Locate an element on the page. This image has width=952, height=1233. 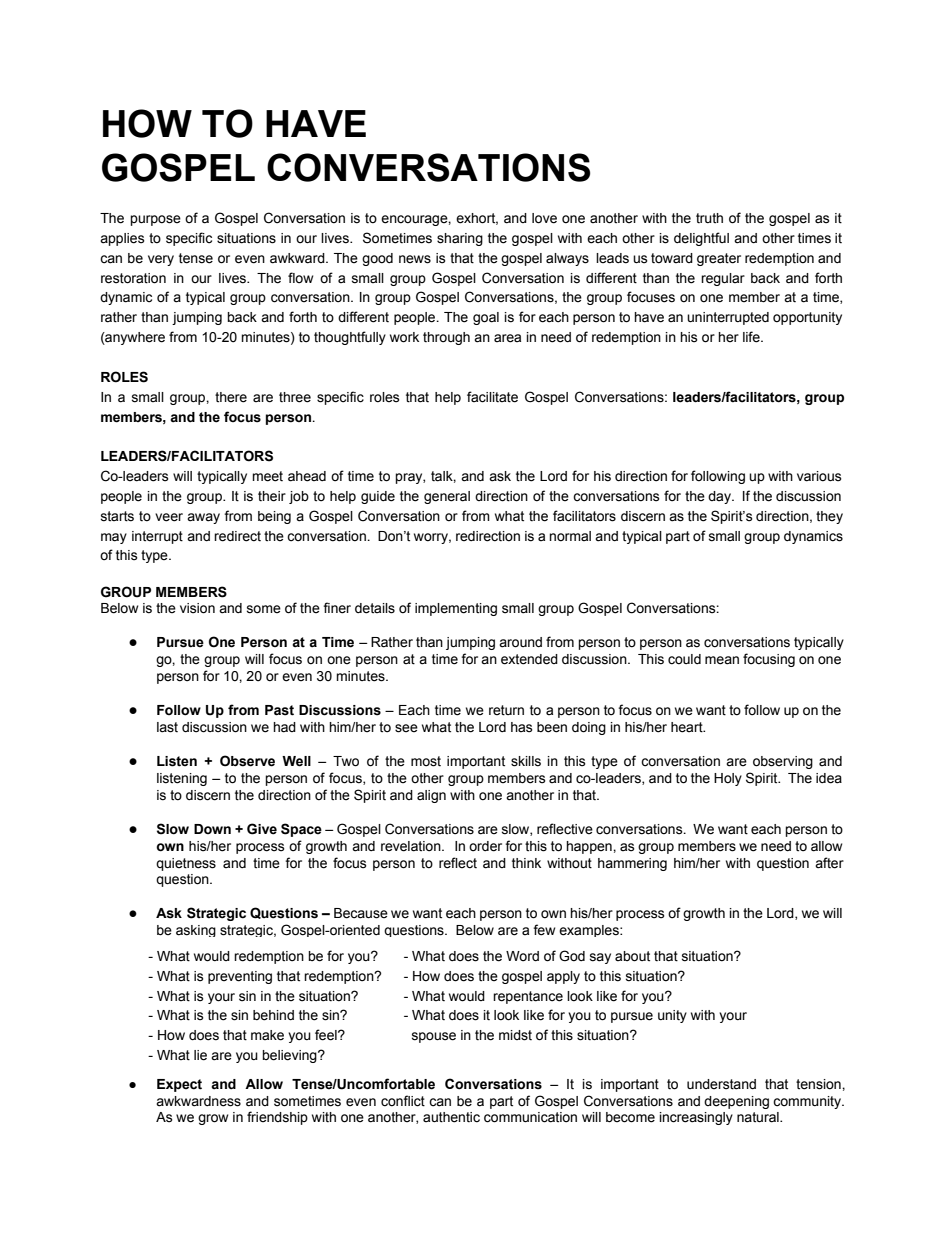
deepening is located at coordinates (736, 1102).
